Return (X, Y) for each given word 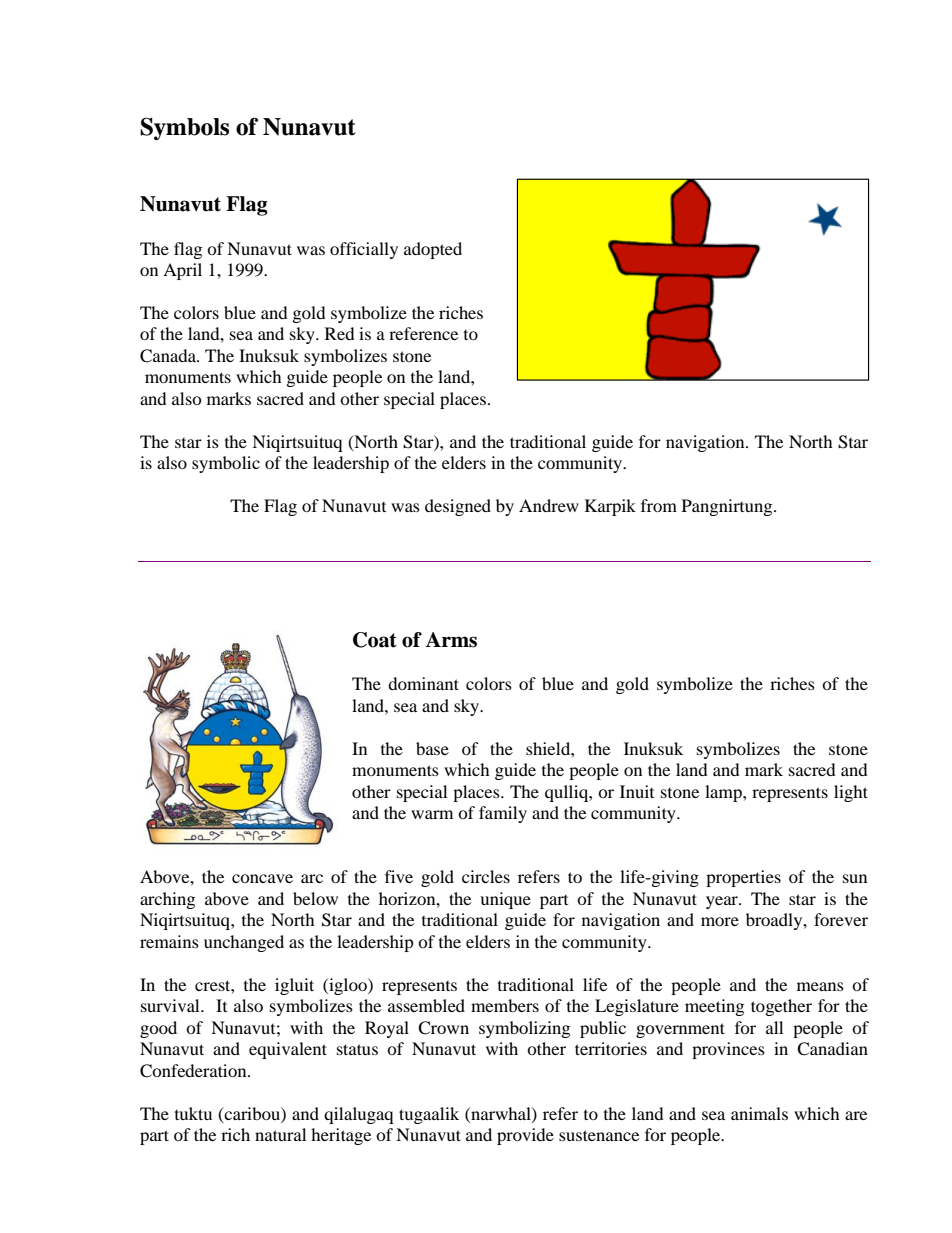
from (659, 505)
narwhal (501, 1114)
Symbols (184, 128)
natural (280, 1134)
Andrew (549, 505)
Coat (375, 640)
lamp (724, 793)
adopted (433, 250)
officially (364, 250)
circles (486, 876)
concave (262, 878)
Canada (169, 356)
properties (743, 878)
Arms (451, 640)
